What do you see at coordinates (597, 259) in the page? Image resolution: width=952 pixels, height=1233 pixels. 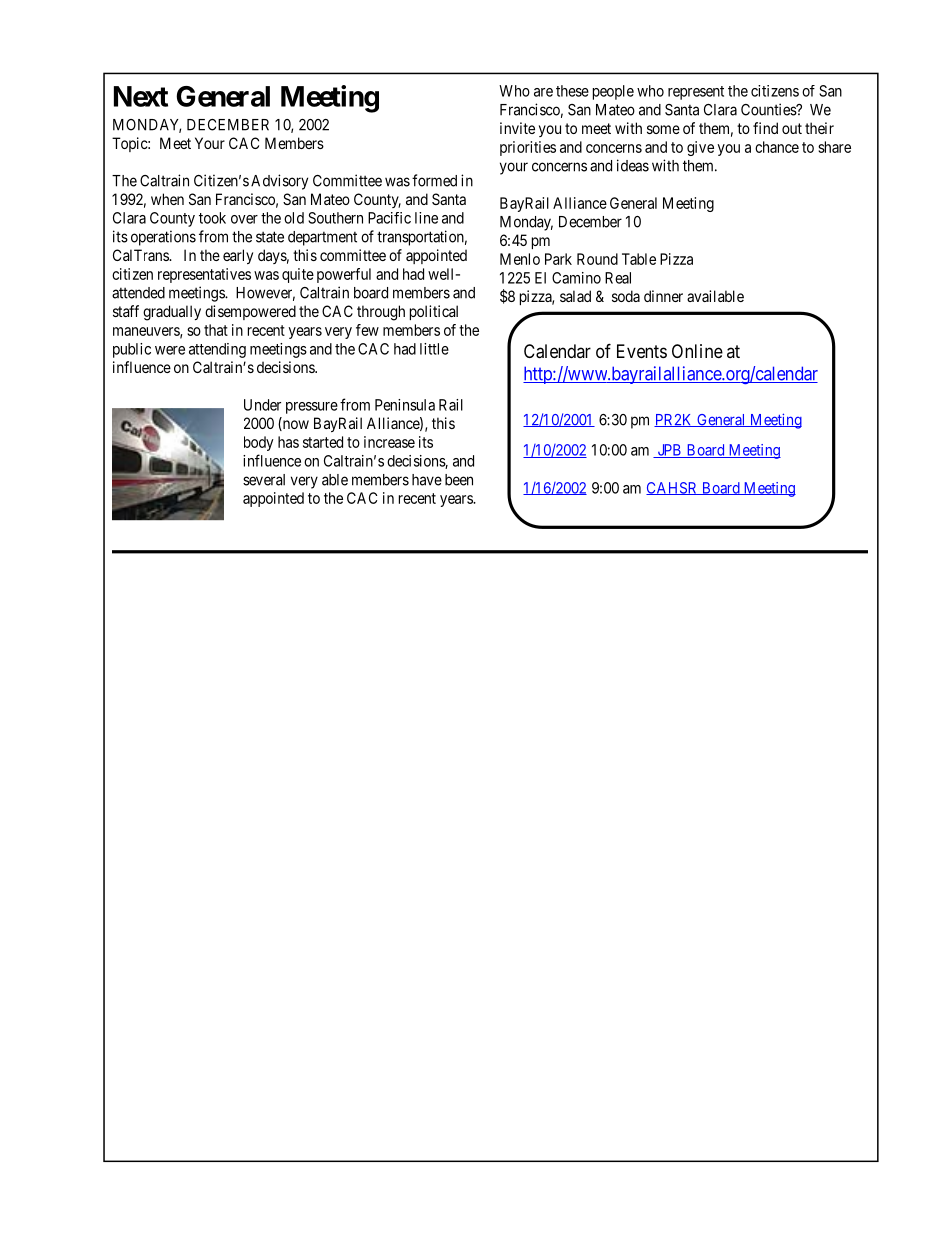 I see `Round` at bounding box center [597, 259].
